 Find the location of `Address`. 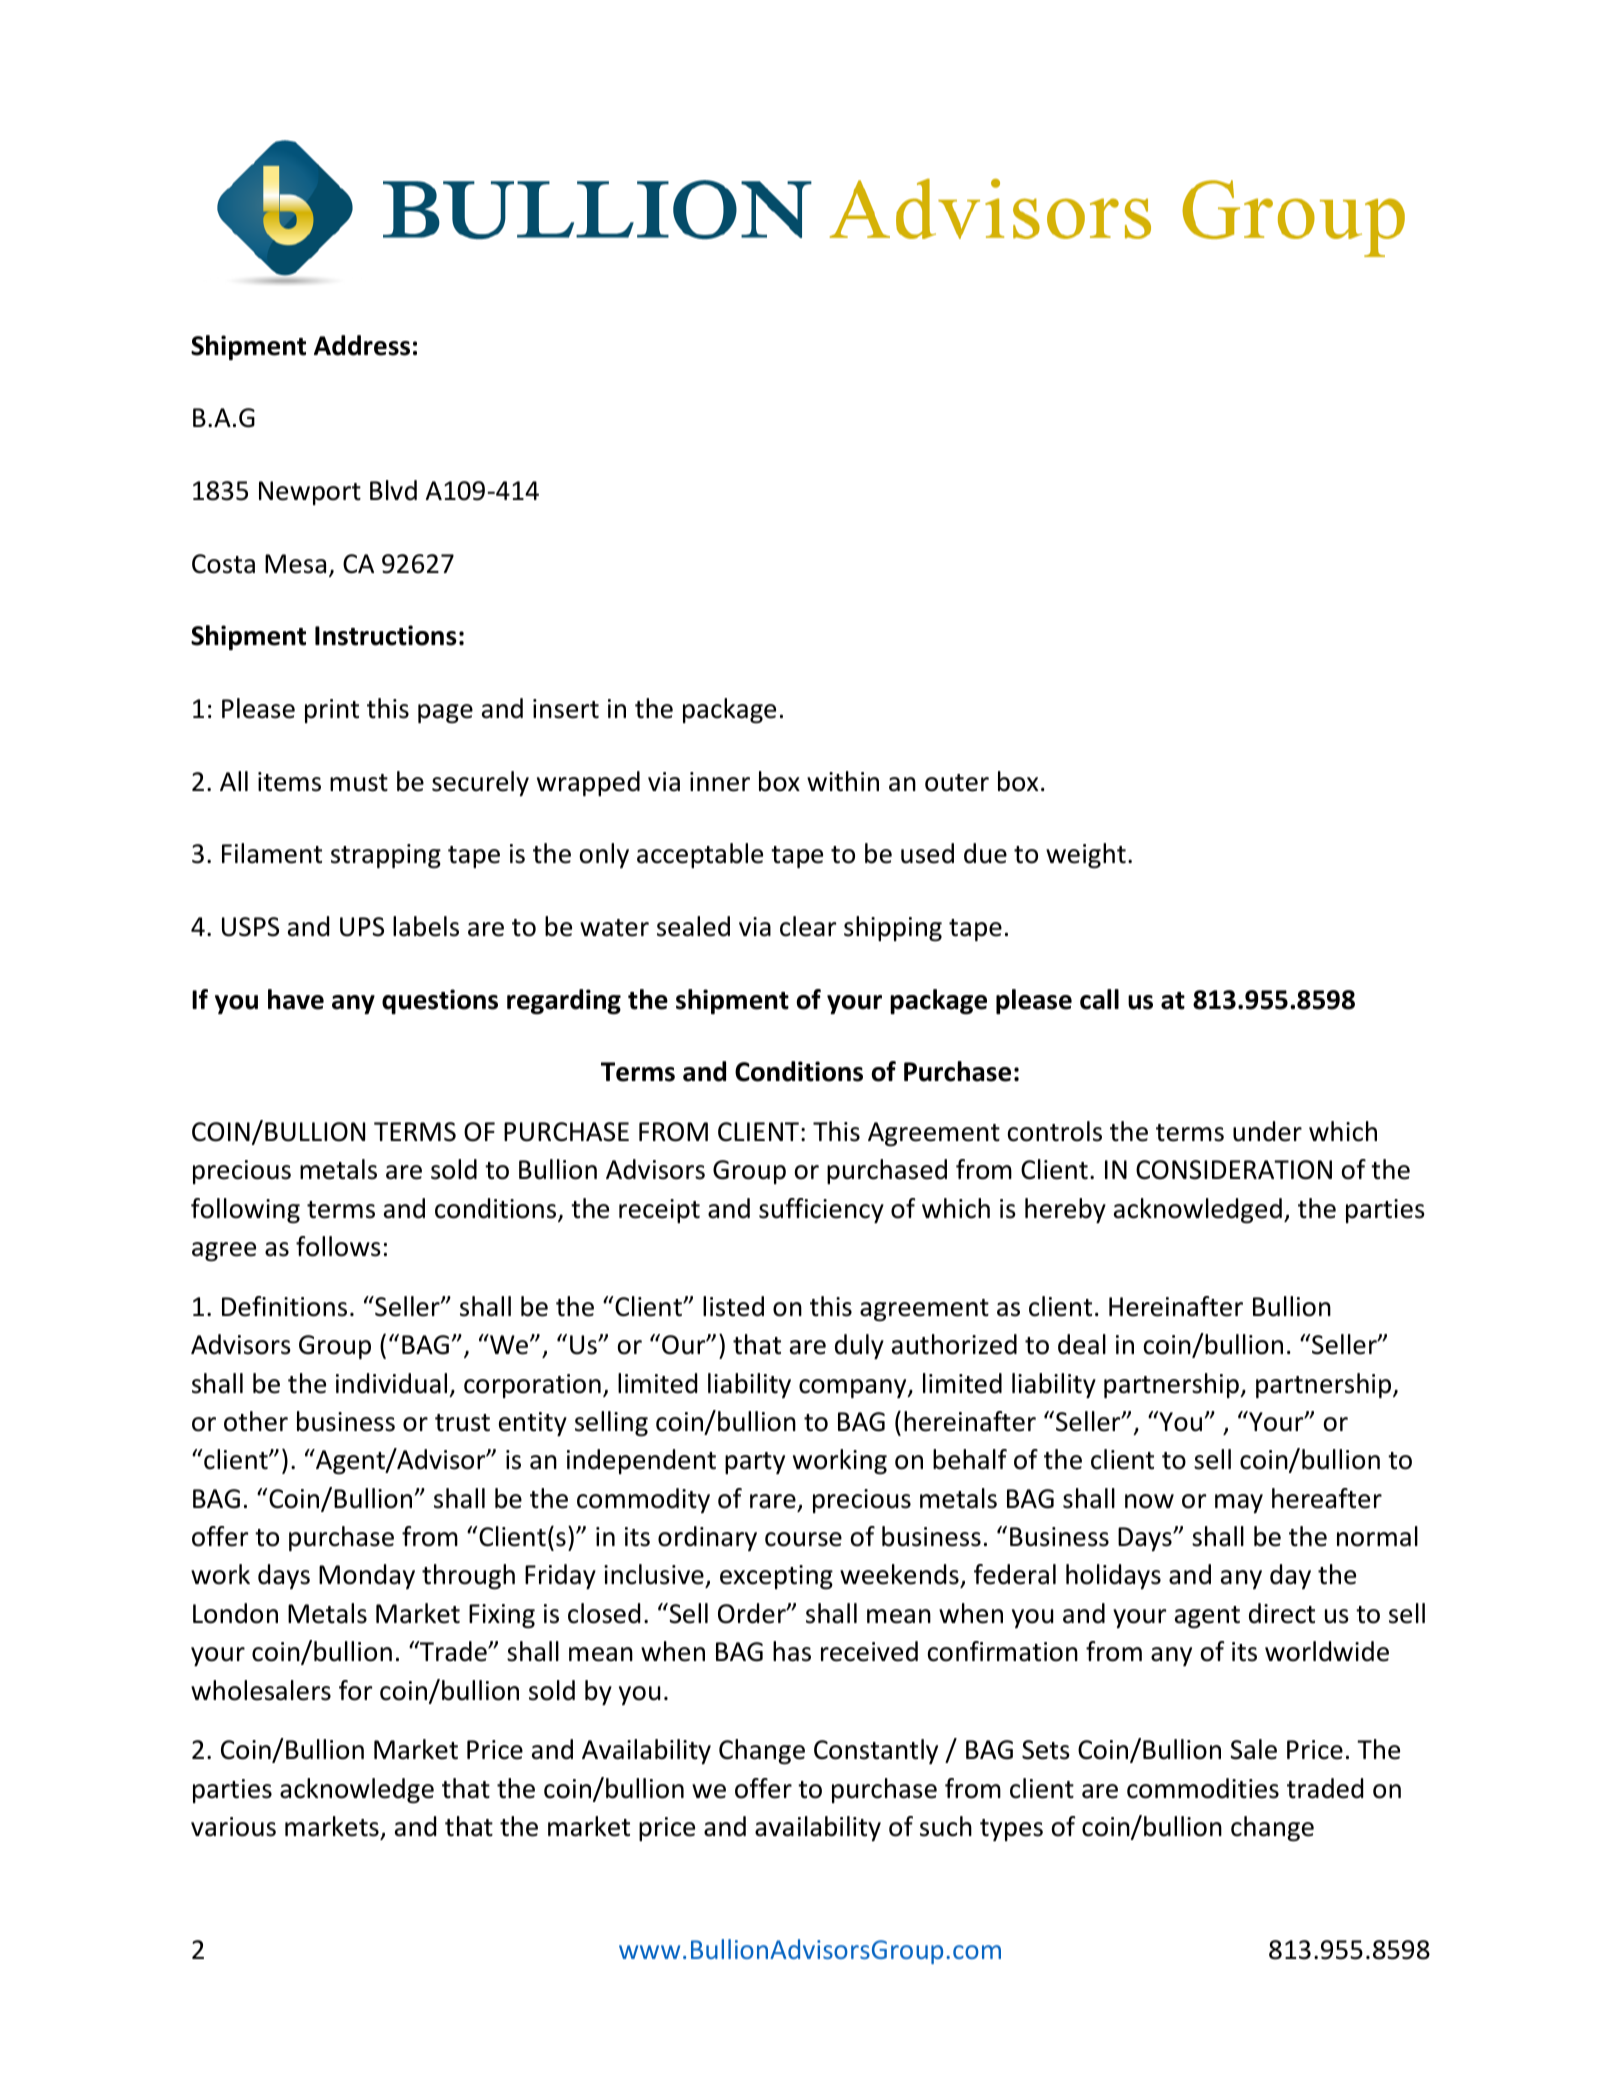

Address is located at coordinates (362, 345).
